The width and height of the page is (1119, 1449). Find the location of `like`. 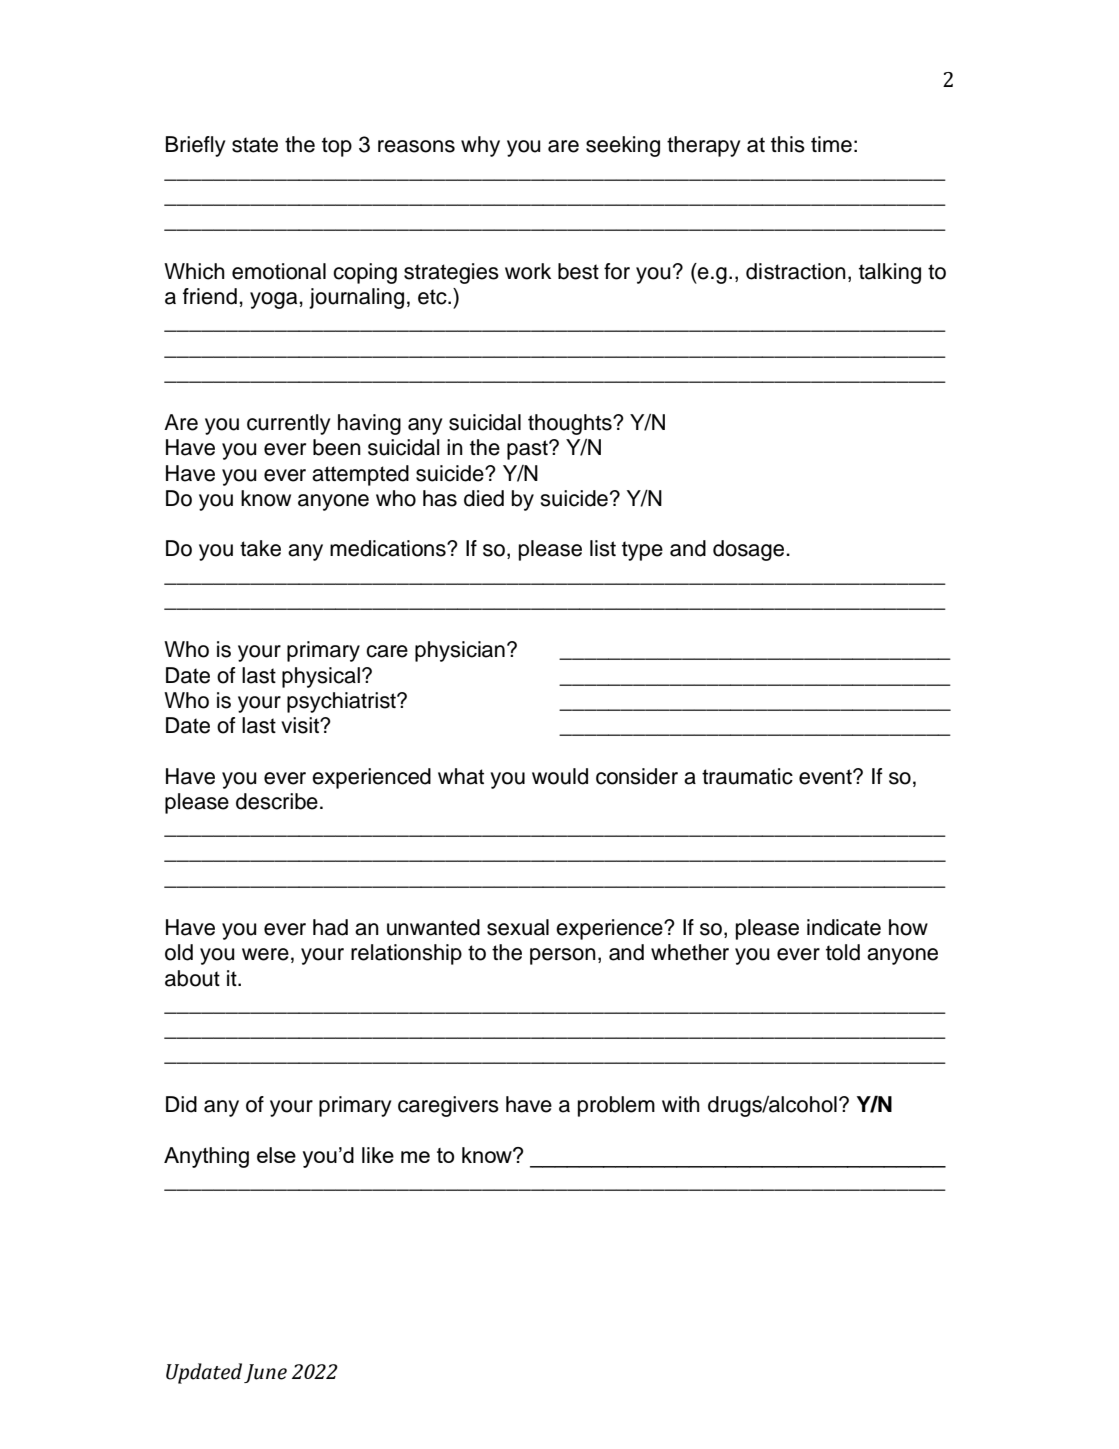

like is located at coordinates (378, 1155).
